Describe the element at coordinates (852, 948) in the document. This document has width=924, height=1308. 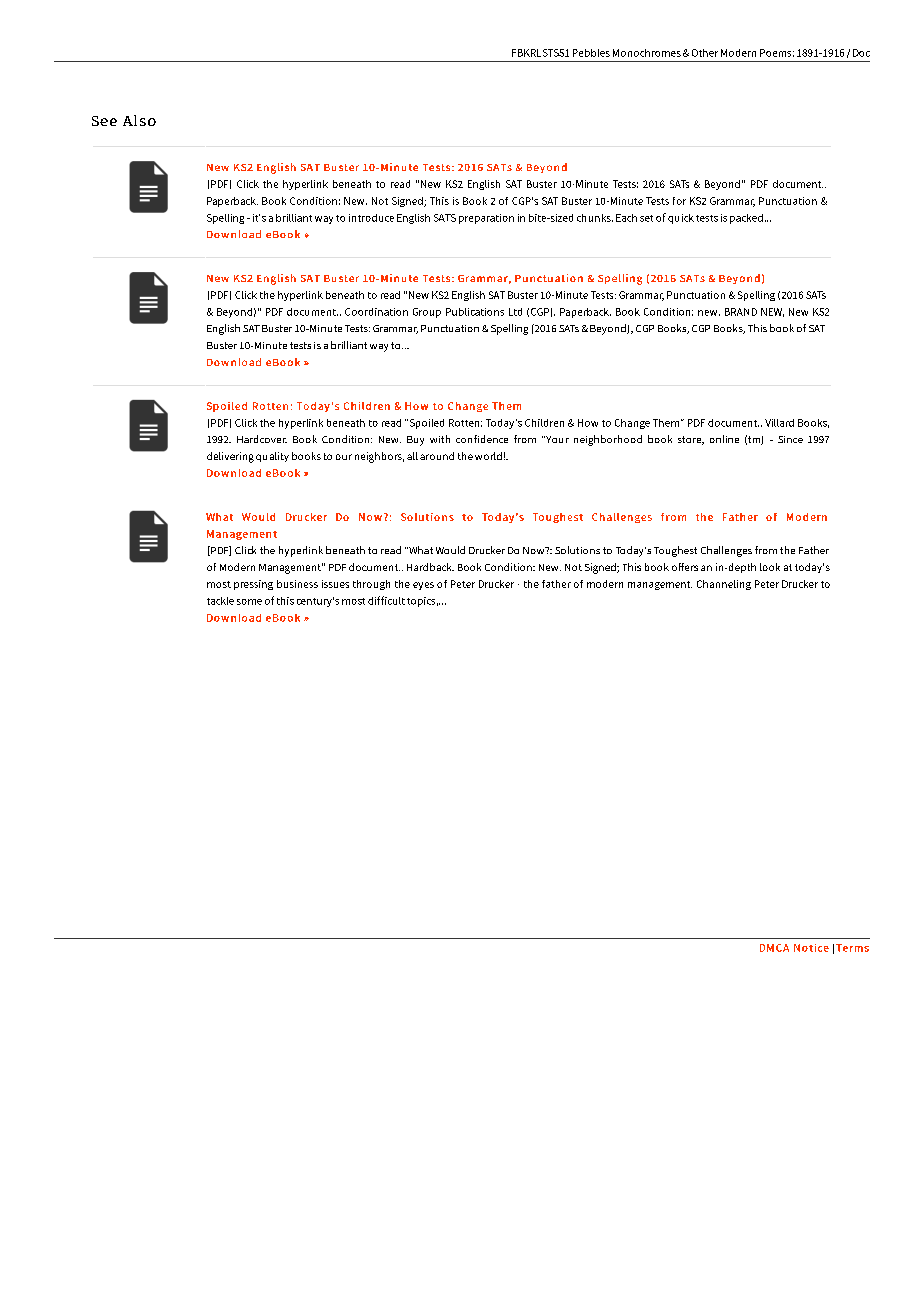
I see `Terms` at that location.
